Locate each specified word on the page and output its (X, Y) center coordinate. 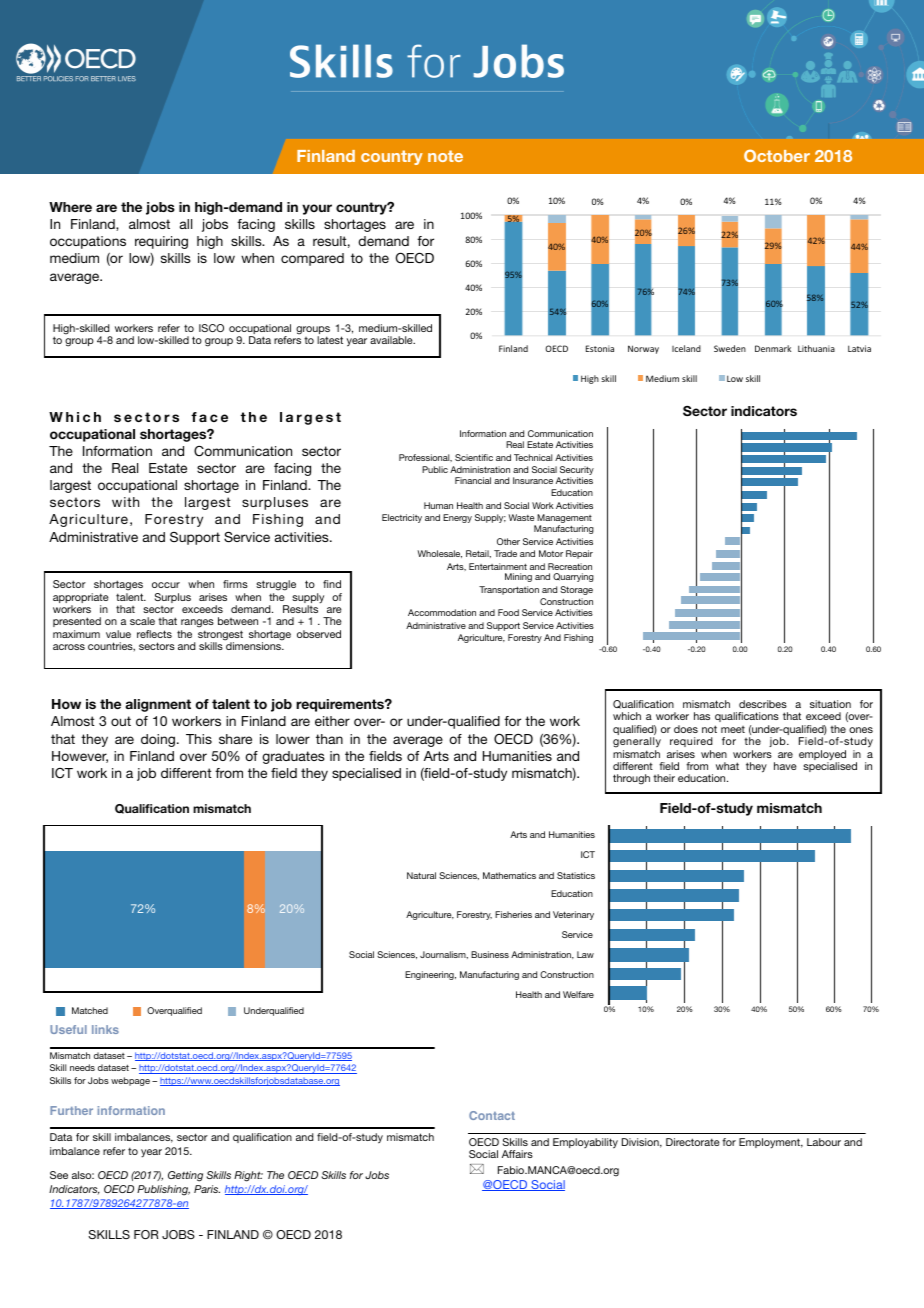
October (777, 155)
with (125, 502)
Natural (421, 875)
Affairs (517, 1154)
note (445, 156)
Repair (579, 554)
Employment (771, 1143)
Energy (457, 518)
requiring (161, 242)
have (785, 766)
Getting (185, 1176)
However (80, 757)
